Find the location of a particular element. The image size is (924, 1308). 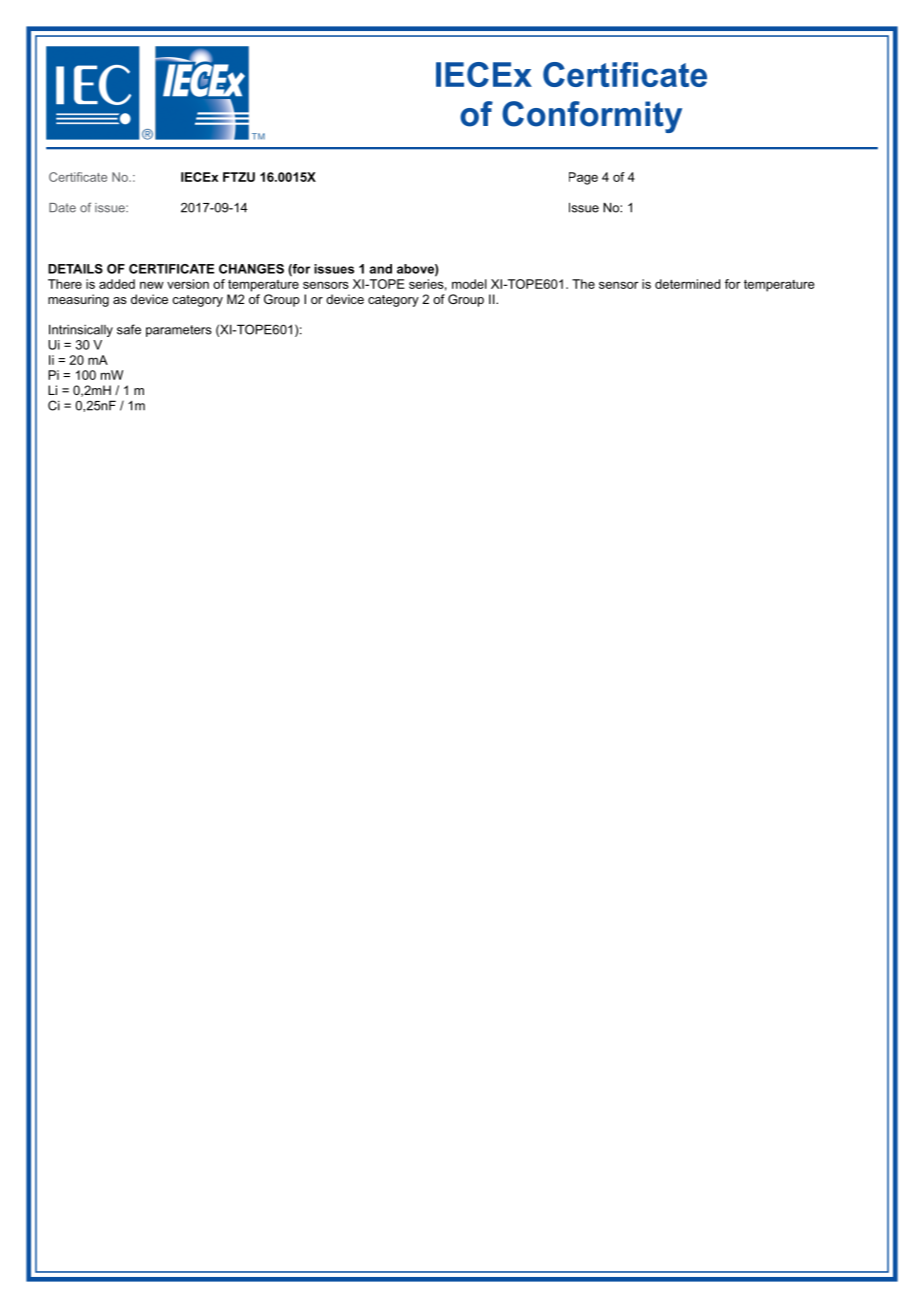

parameters is located at coordinates (179, 331).
